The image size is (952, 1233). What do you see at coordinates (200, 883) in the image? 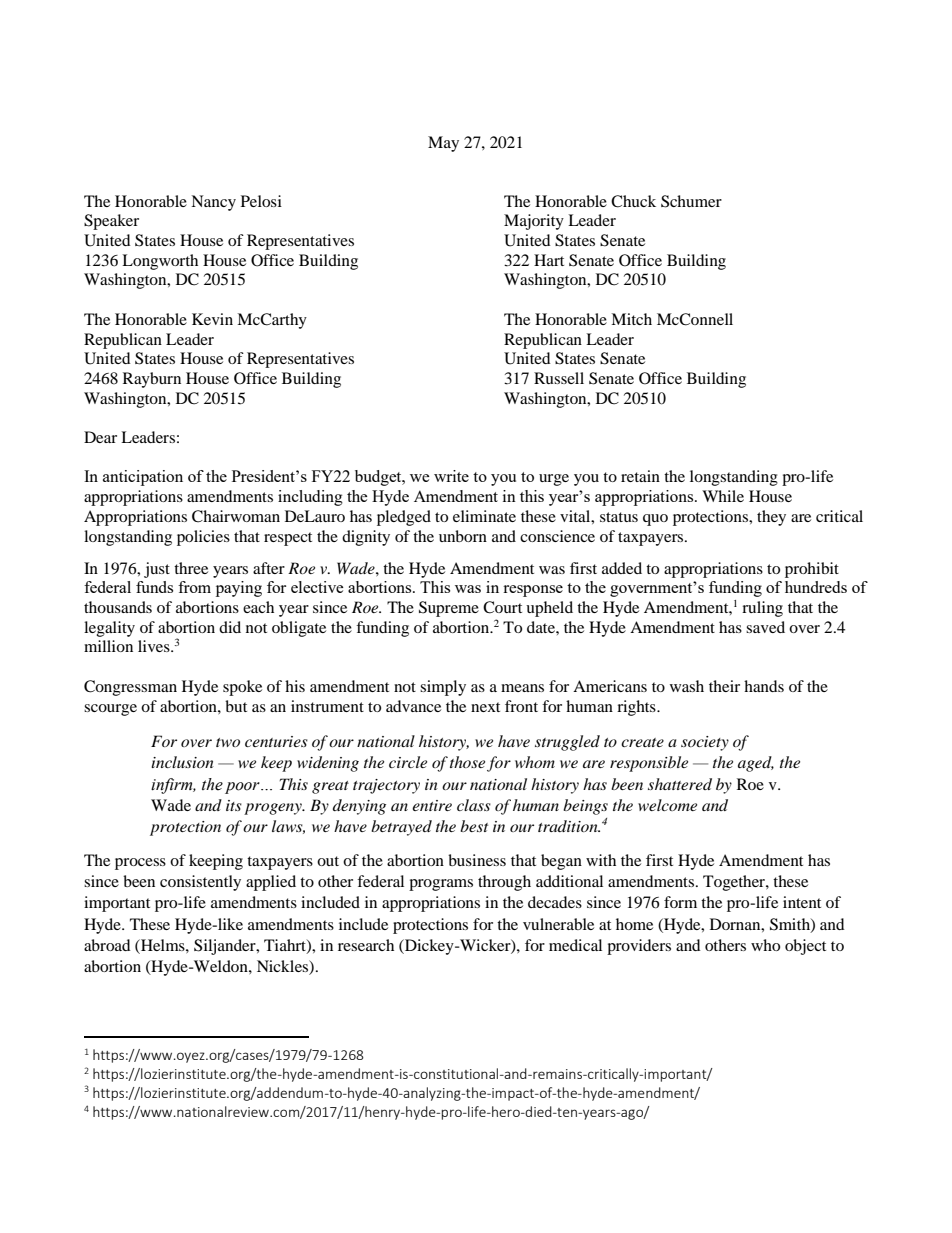
I see `consistently` at bounding box center [200, 883].
